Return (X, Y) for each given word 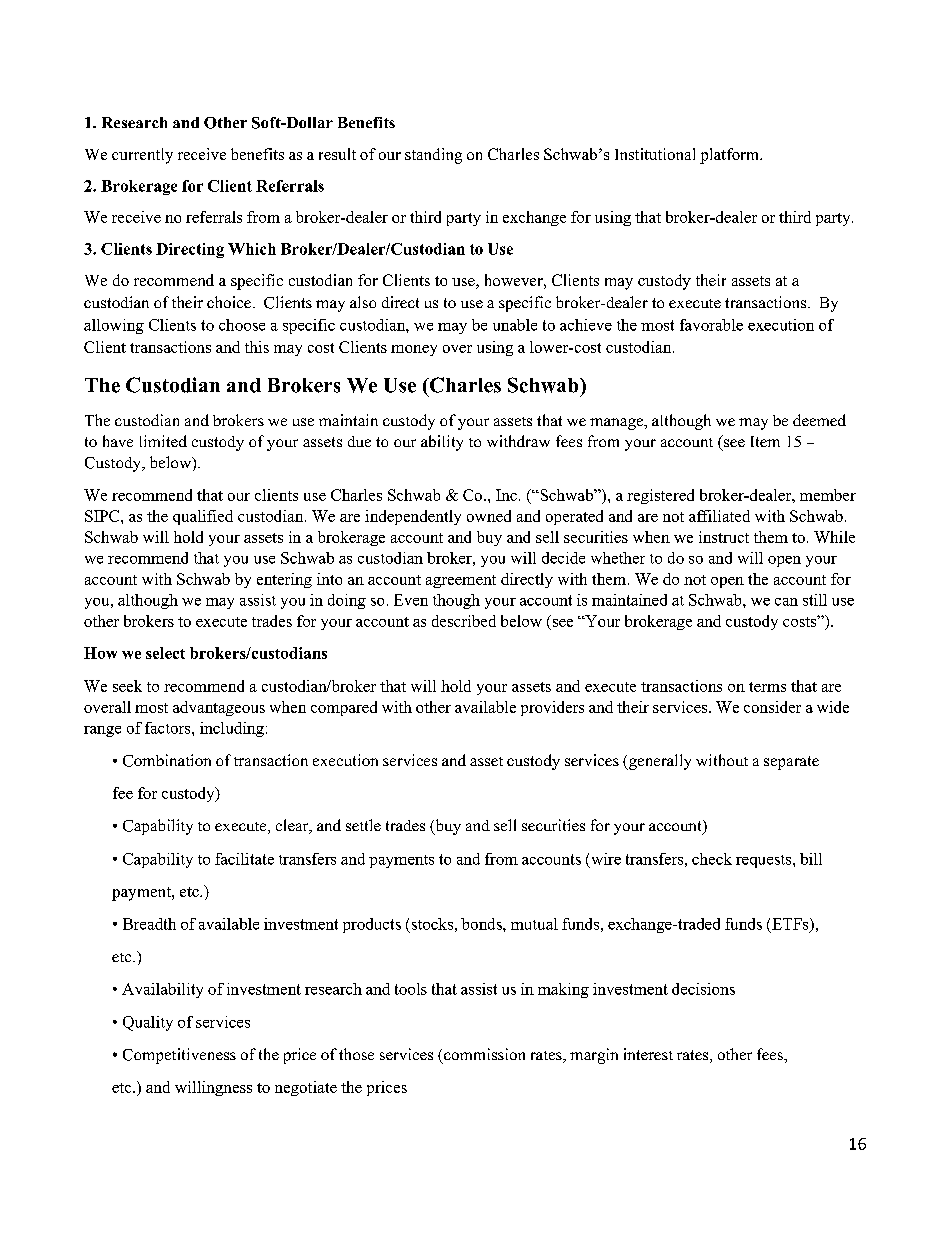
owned (489, 516)
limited (163, 441)
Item (765, 441)
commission (484, 1054)
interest (648, 1054)
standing (433, 156)
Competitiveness (179, 1056)
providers (552, 708)
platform (731, 156)
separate (791, 763)
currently (142, 156)
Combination (167, 760)
